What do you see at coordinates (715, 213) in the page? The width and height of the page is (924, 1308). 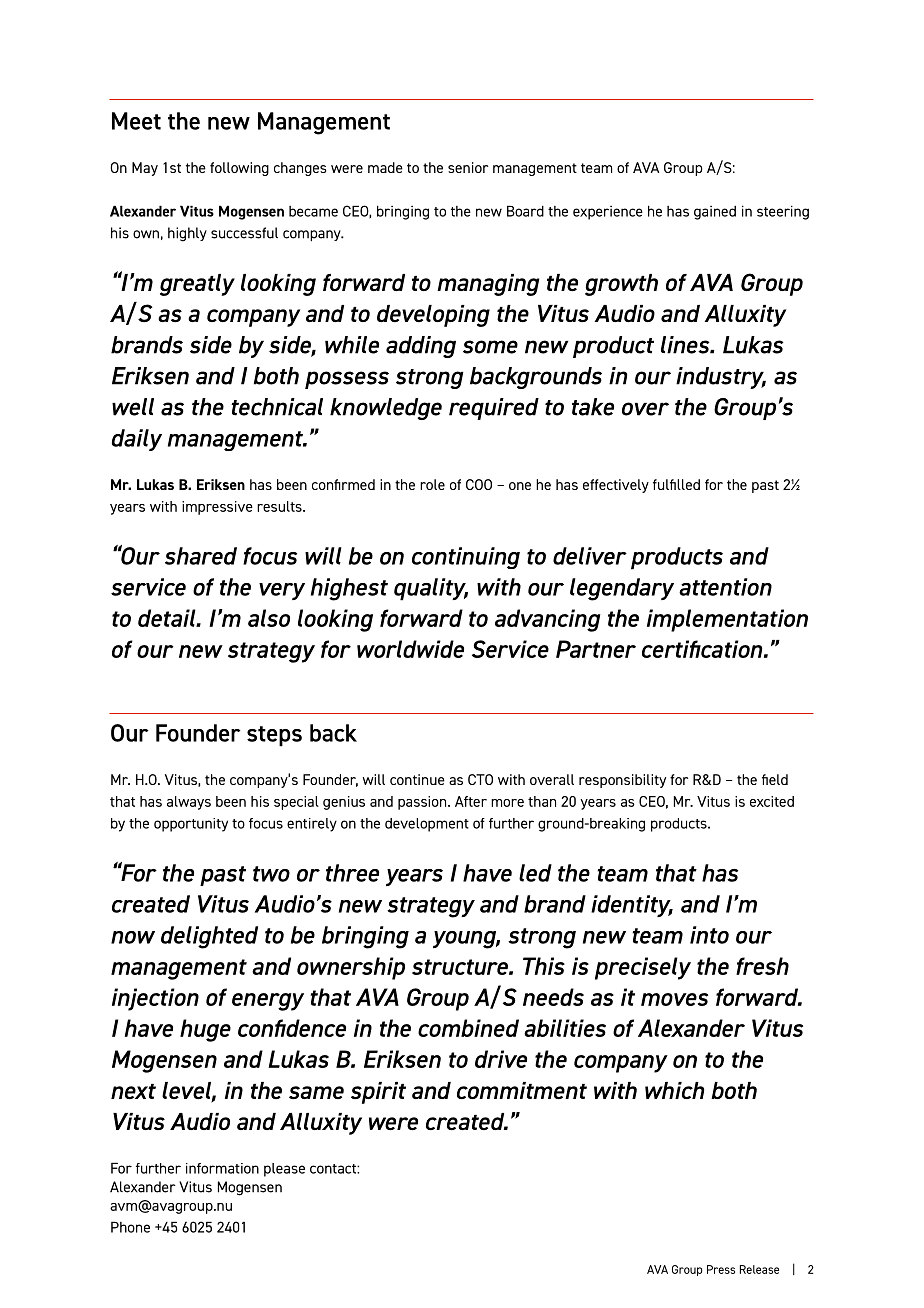 I see `gained` at bounding box center [715, 213].
